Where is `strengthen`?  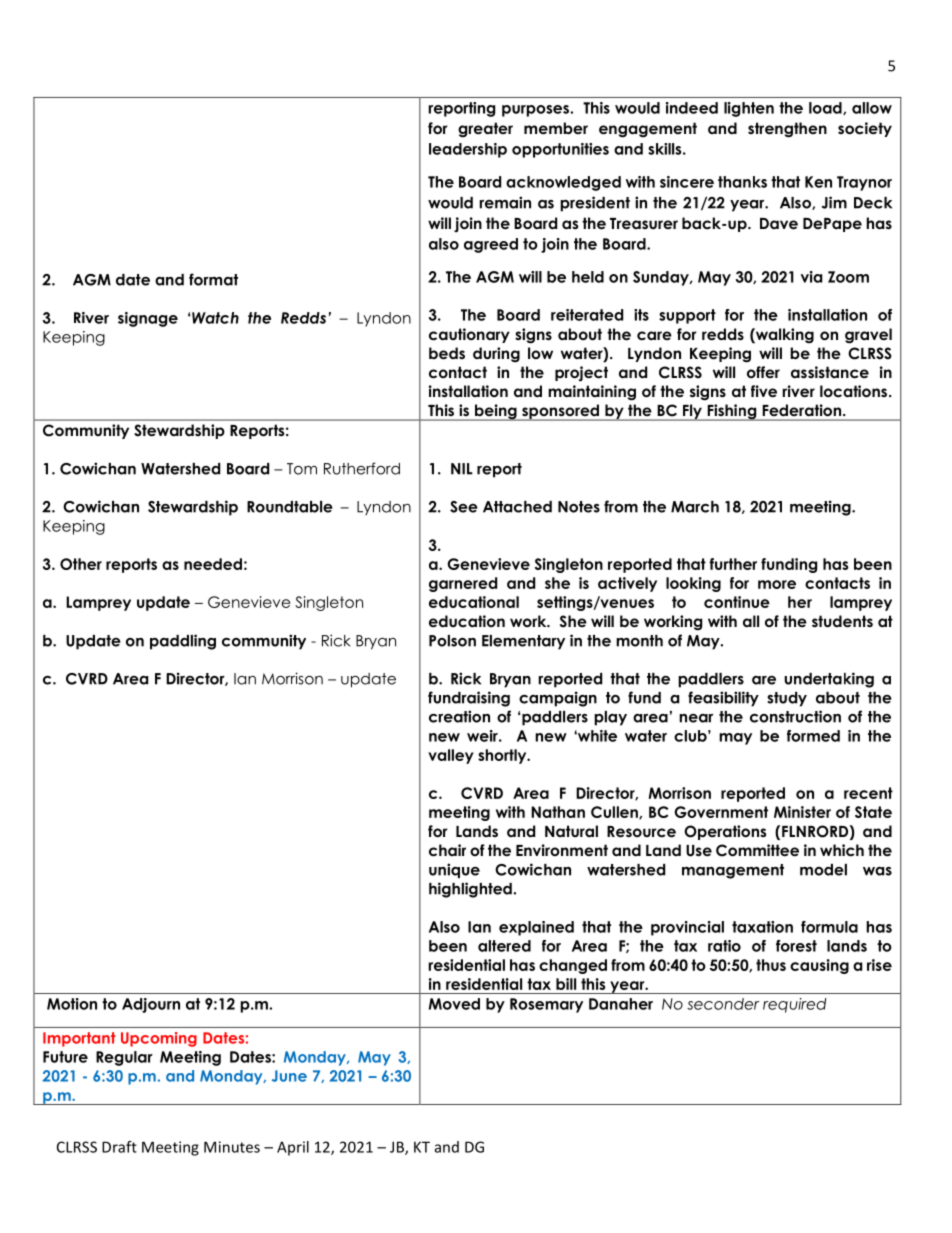
strengthen is located at coordinates (787, 130).
